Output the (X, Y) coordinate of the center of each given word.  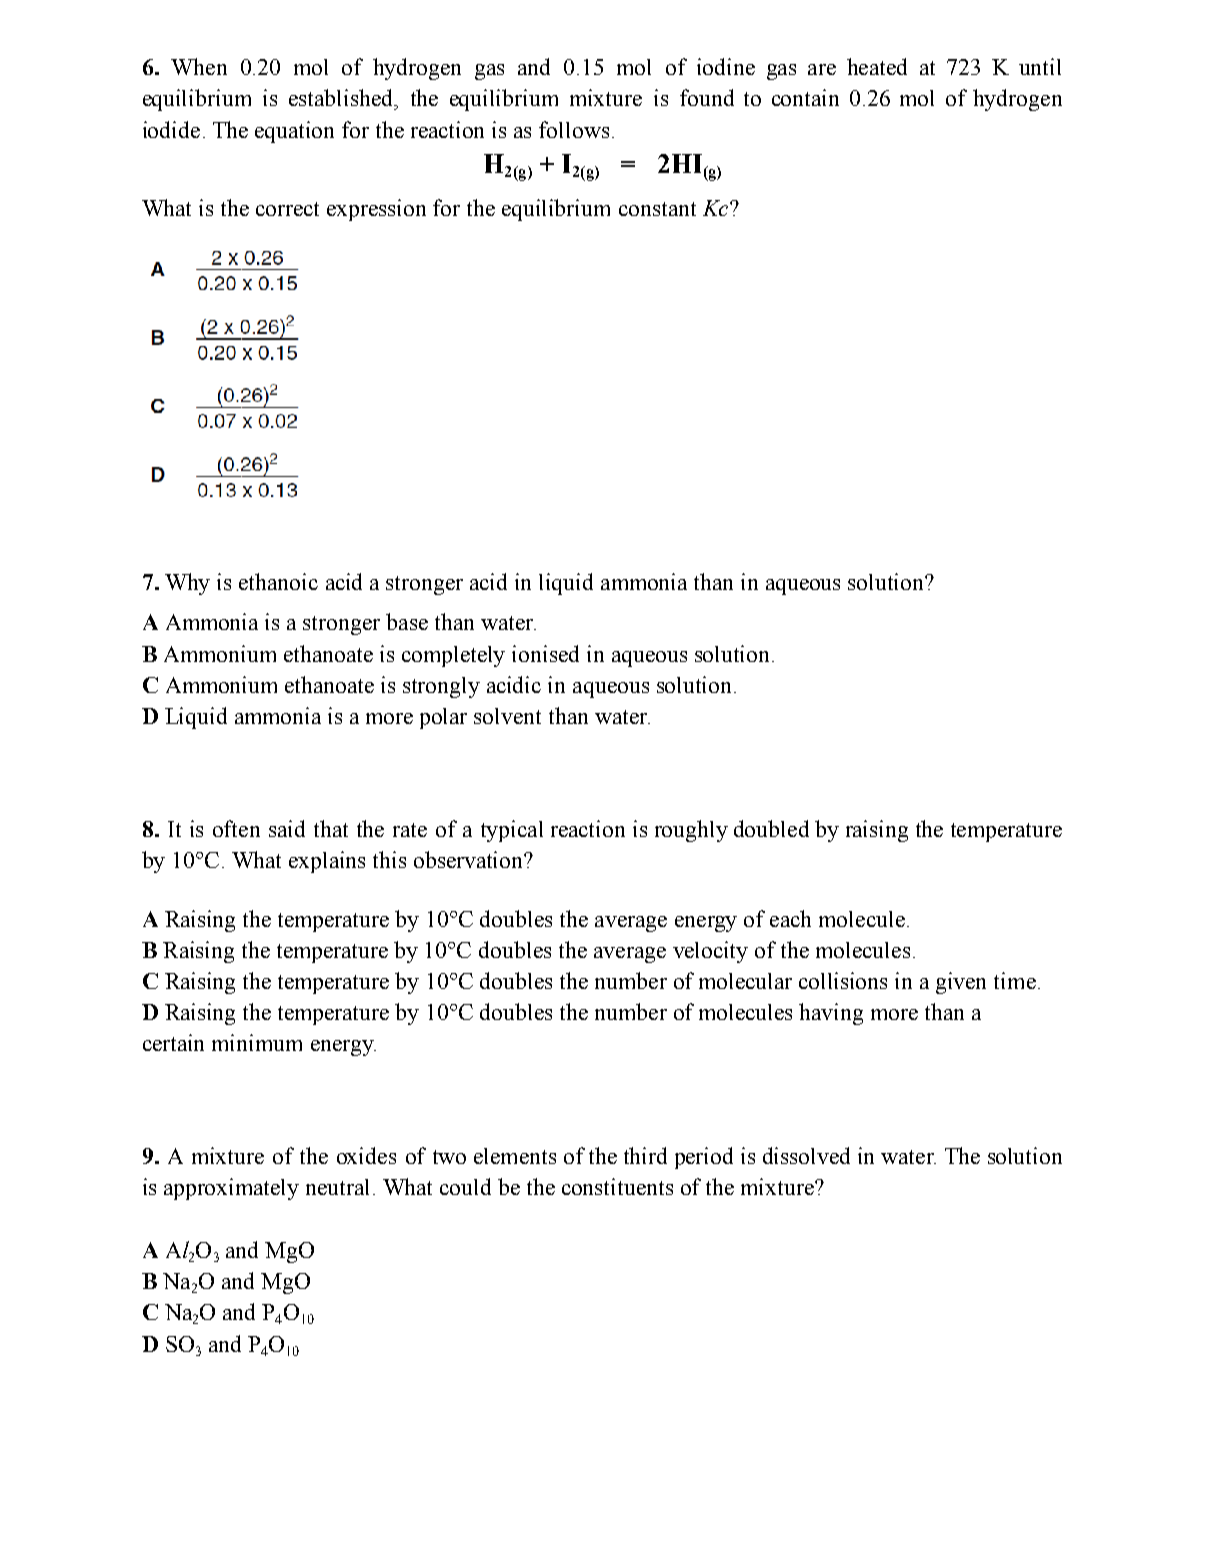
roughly (691, 831)
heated (877, 66)
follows (574, 129)
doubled (771, 828)
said (287, 828)
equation (294, 132)
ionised (545, 653)
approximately (231, 1189)
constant (657, 209)
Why (187, 584)
